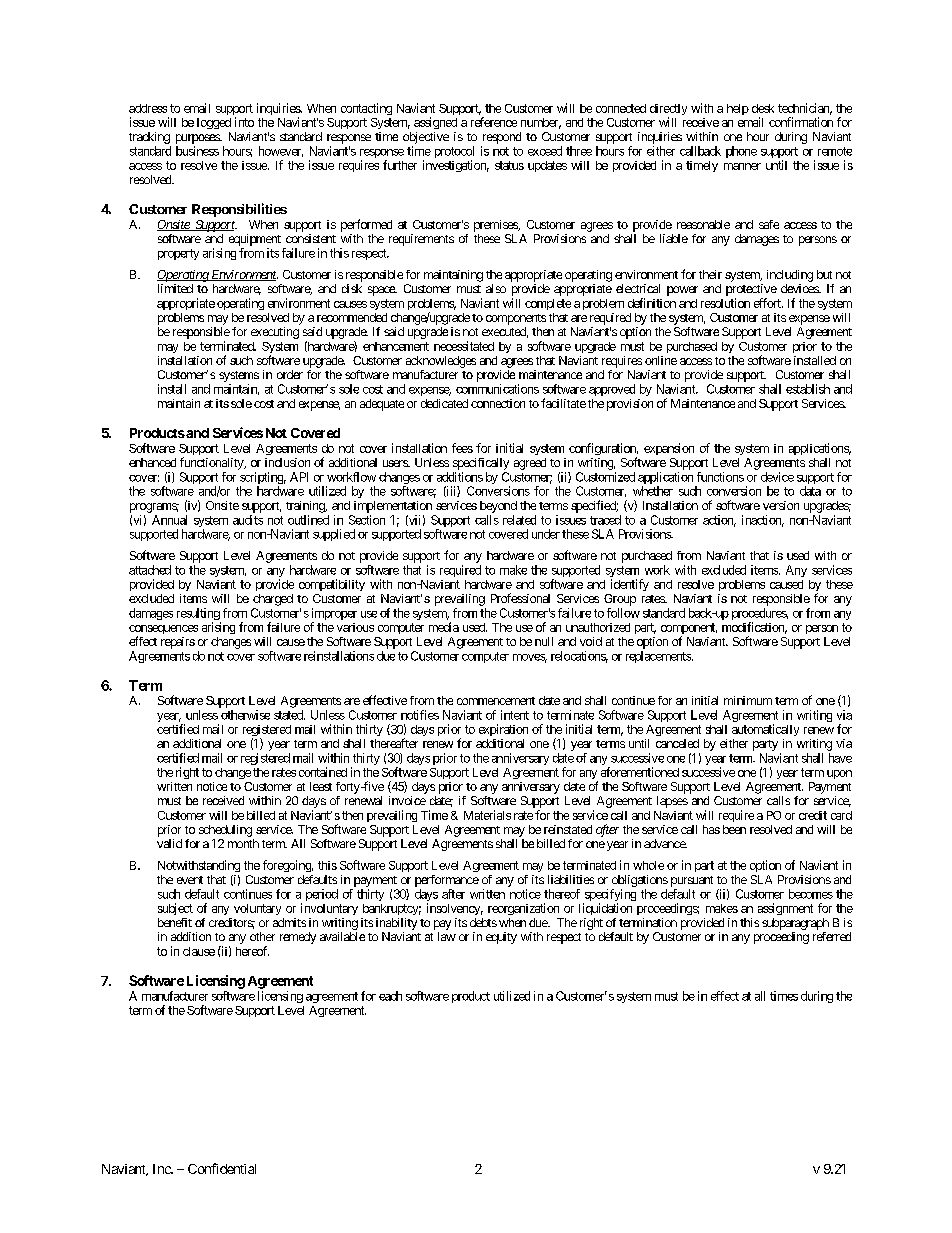  I want to click on functions, so click(720, 477).
